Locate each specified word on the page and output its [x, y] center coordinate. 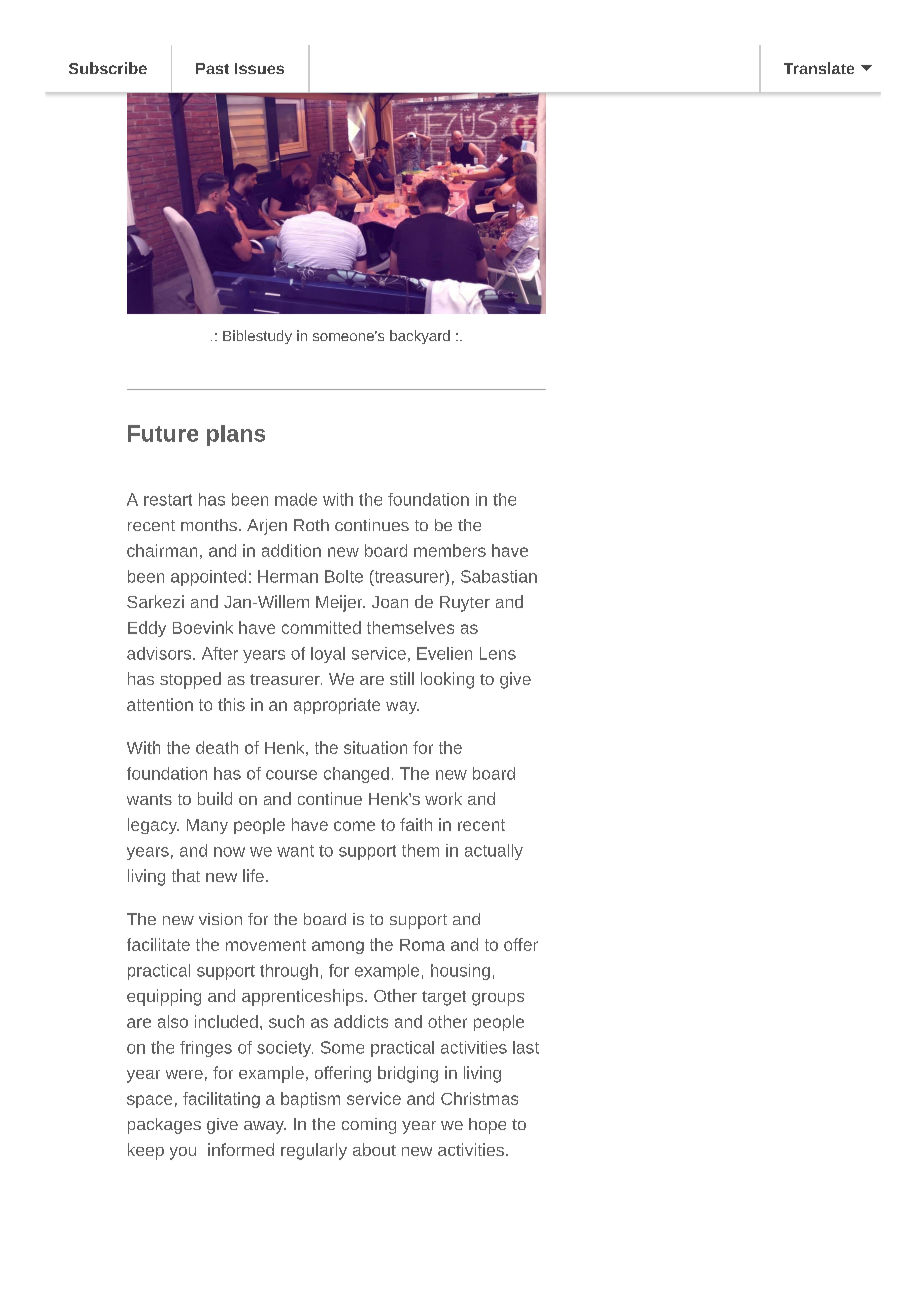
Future [163, 433]
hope [487, 1126]
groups [498, 999]
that [186, 875]
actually [494, 852]
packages [164, 1126]
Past [212, 68]
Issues [259, 68]
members [450, 550]
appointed [208, 578]
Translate [819, 68]
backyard [420, 337]
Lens [498, 653]
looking [447, 680]
